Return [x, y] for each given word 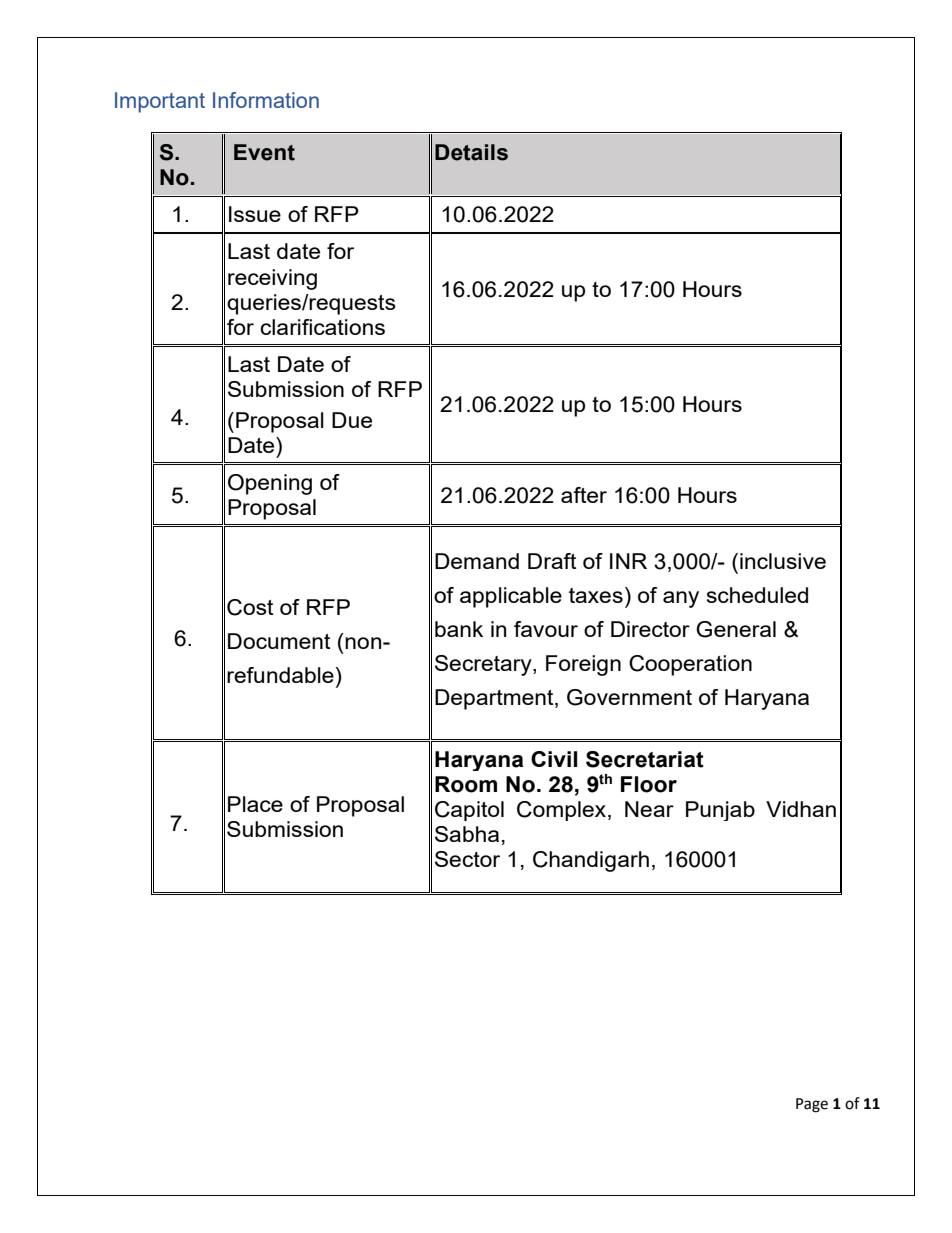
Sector [467, 859]
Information [266, 100]
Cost [250, 607]
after [584, 495]
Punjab [720, 811]
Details [471, 152]
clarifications [322, 327]
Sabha [467, 834]
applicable [511, 597]
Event [264, 152]
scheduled [757, 595]
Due [352, 420]
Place [255, 804]
